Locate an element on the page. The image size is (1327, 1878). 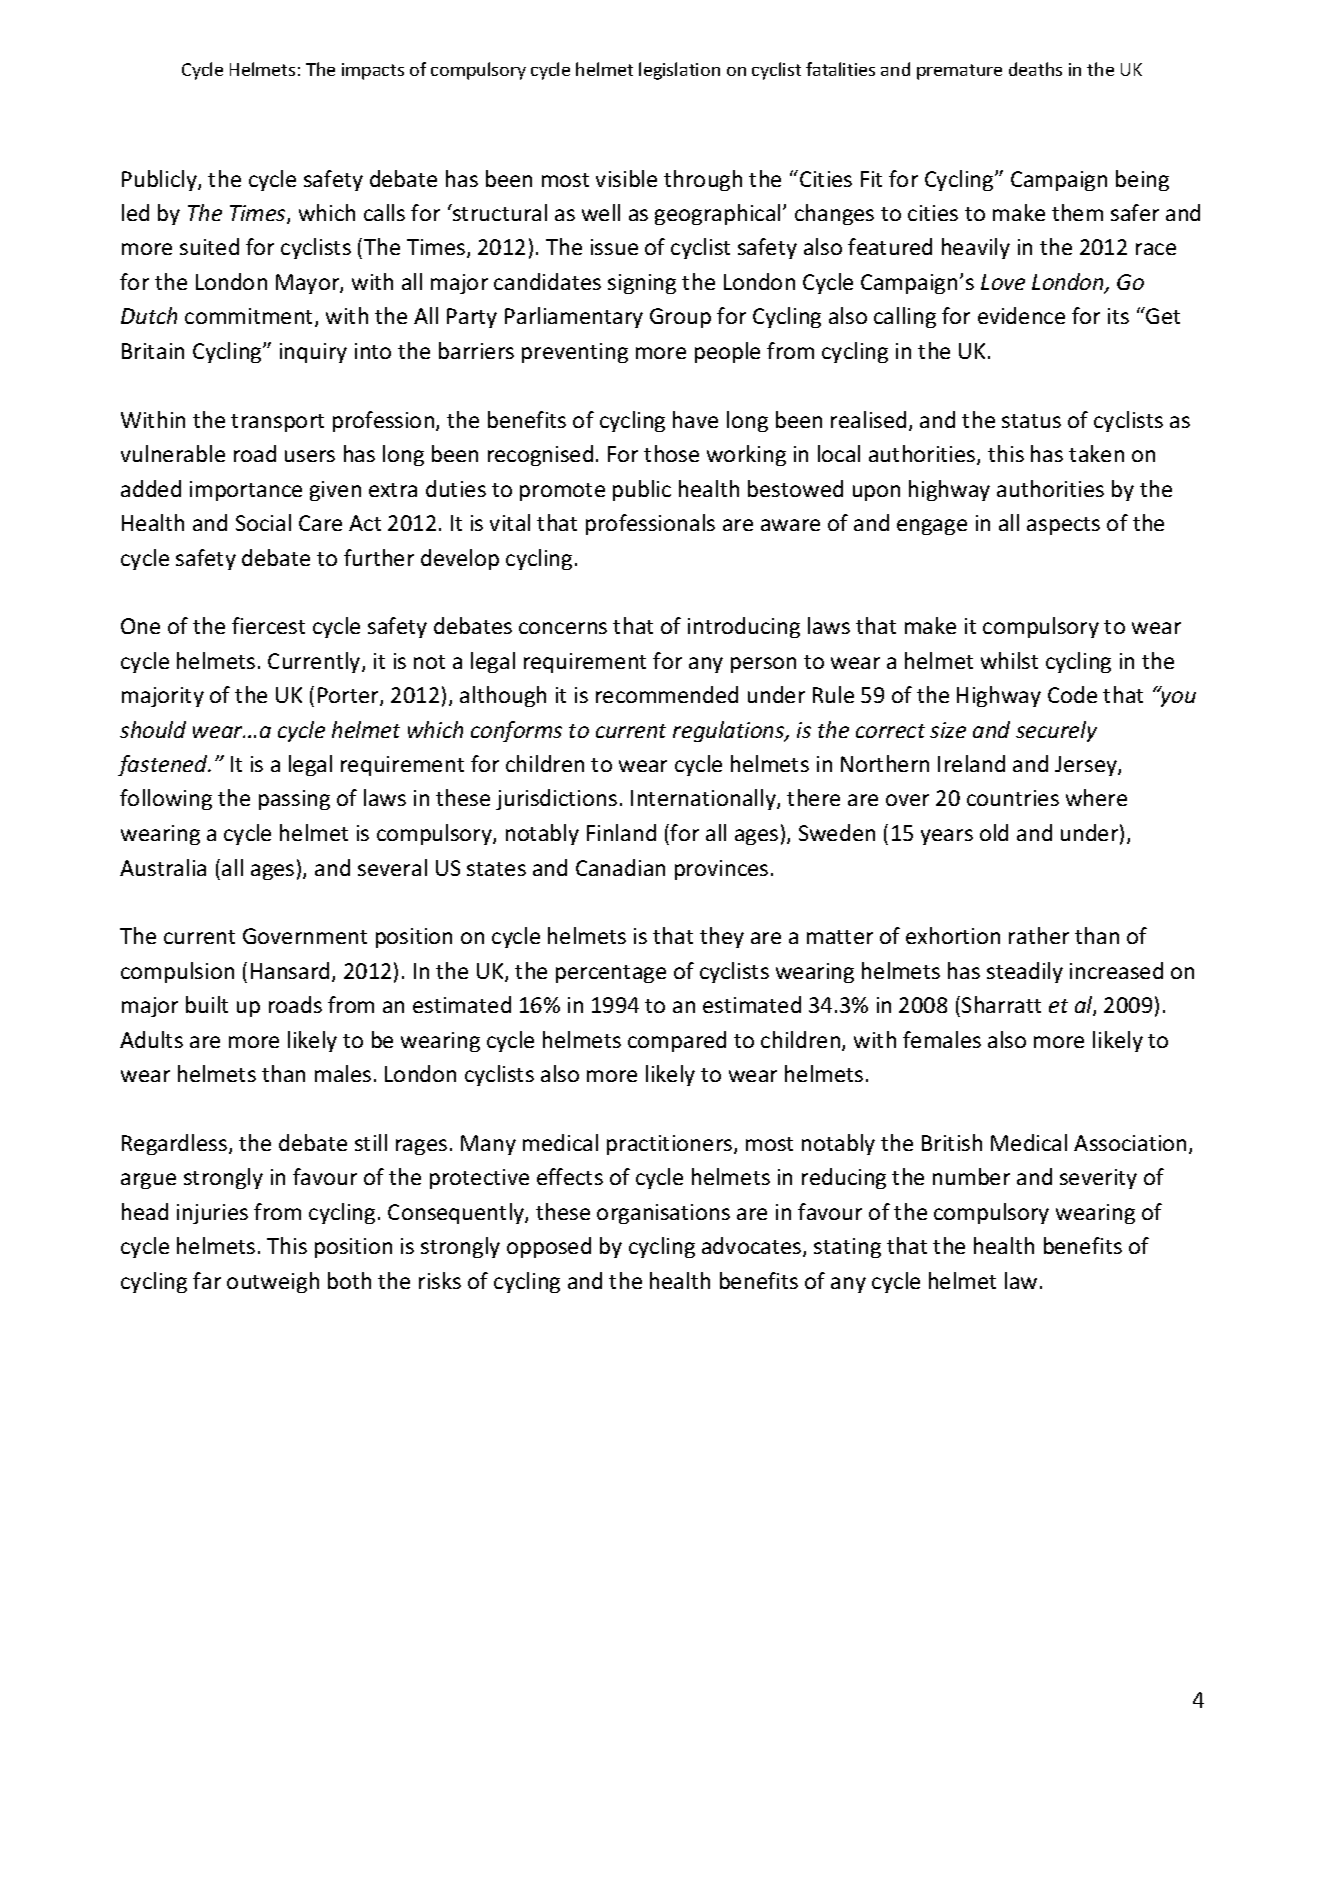
severity is located at coordinates (1098, 1179).
